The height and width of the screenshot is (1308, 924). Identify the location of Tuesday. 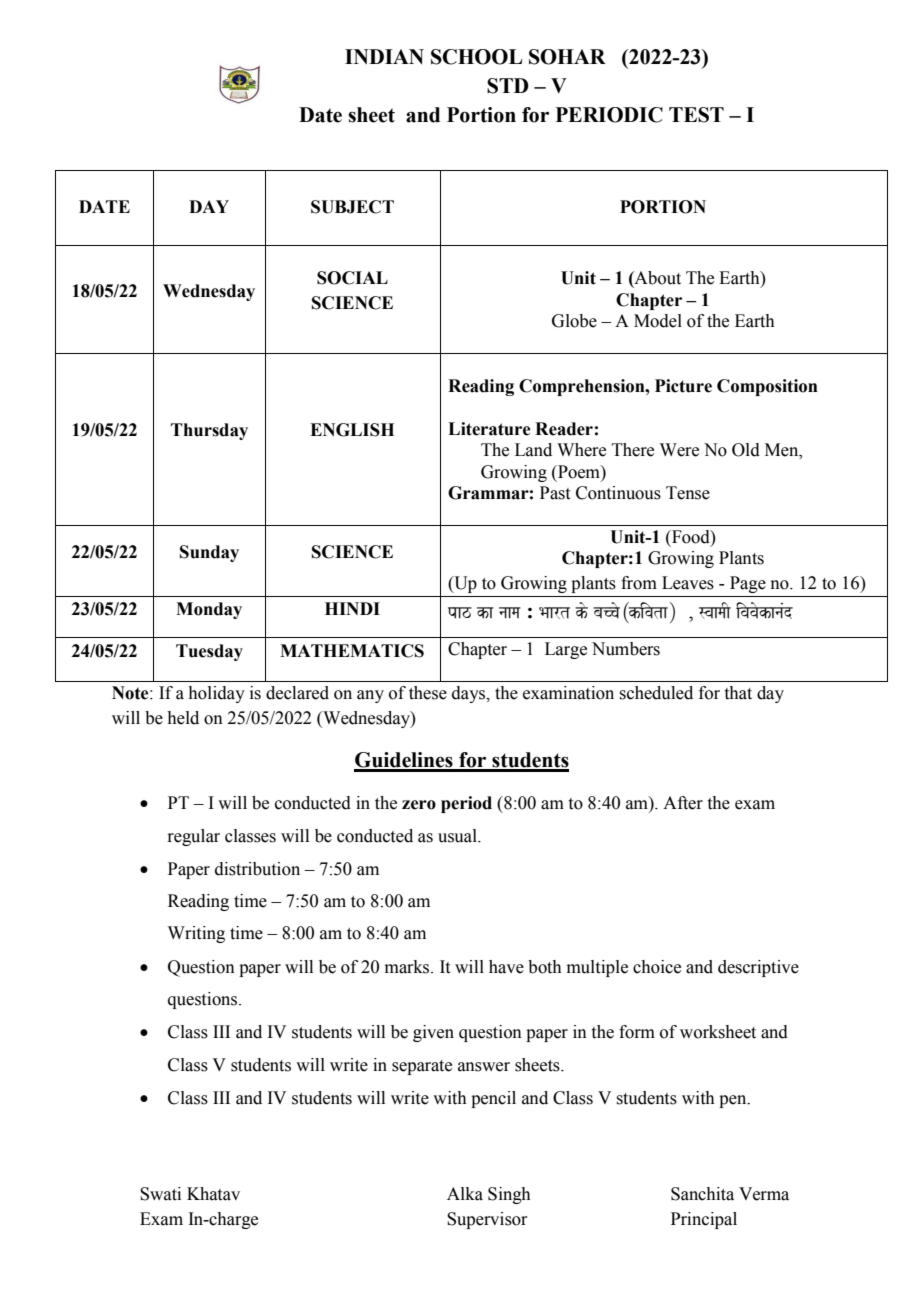
(209, 652).
